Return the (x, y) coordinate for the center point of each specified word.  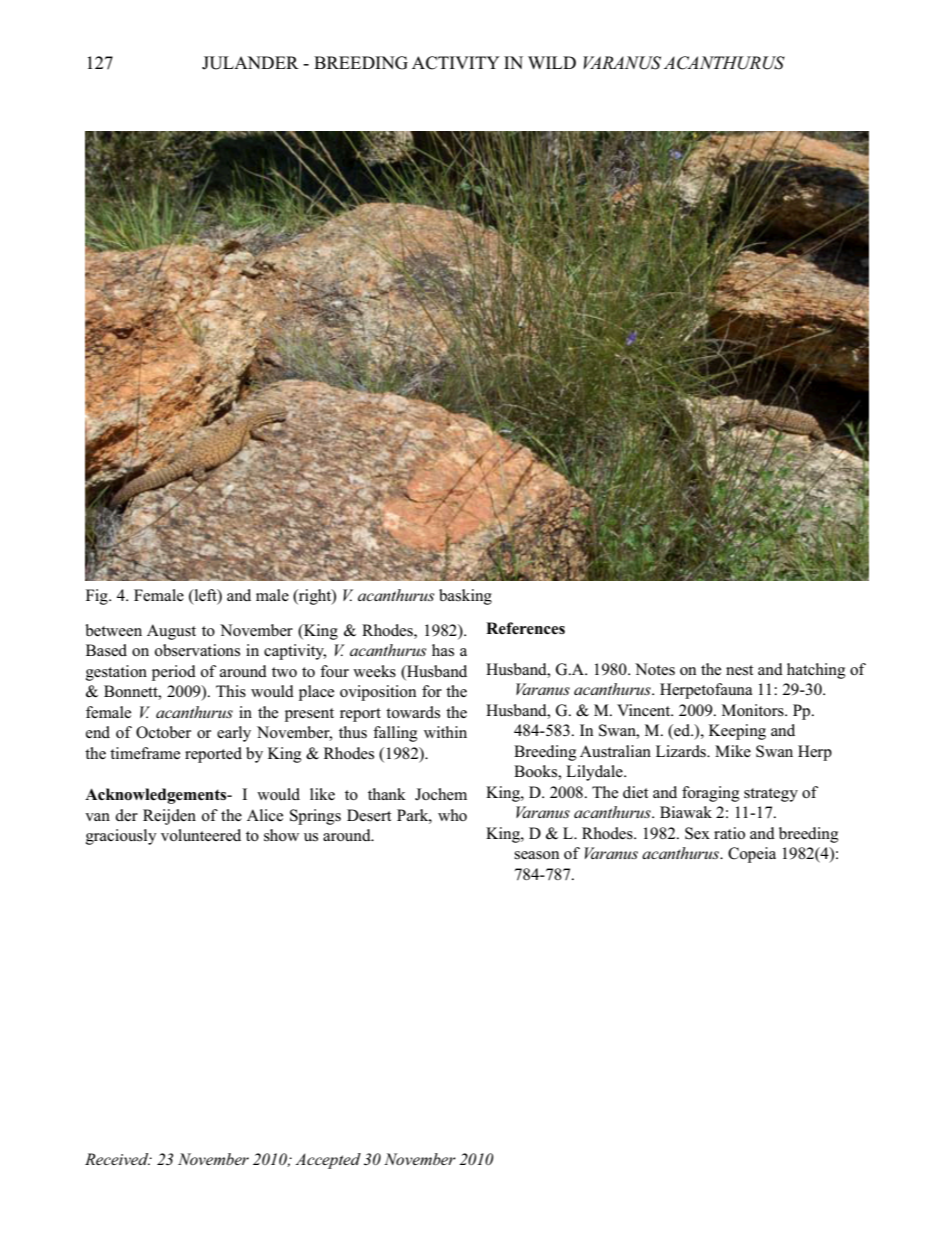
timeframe (145, 753)
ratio (729, 833)
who (452, 815)
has (443, 650)
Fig (98, 597)
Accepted (328, 1161)
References (525, 628)
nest (739, 670)
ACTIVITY (456, 63)
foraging (711, 794)
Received (118, 1159)
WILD (552, 62)
